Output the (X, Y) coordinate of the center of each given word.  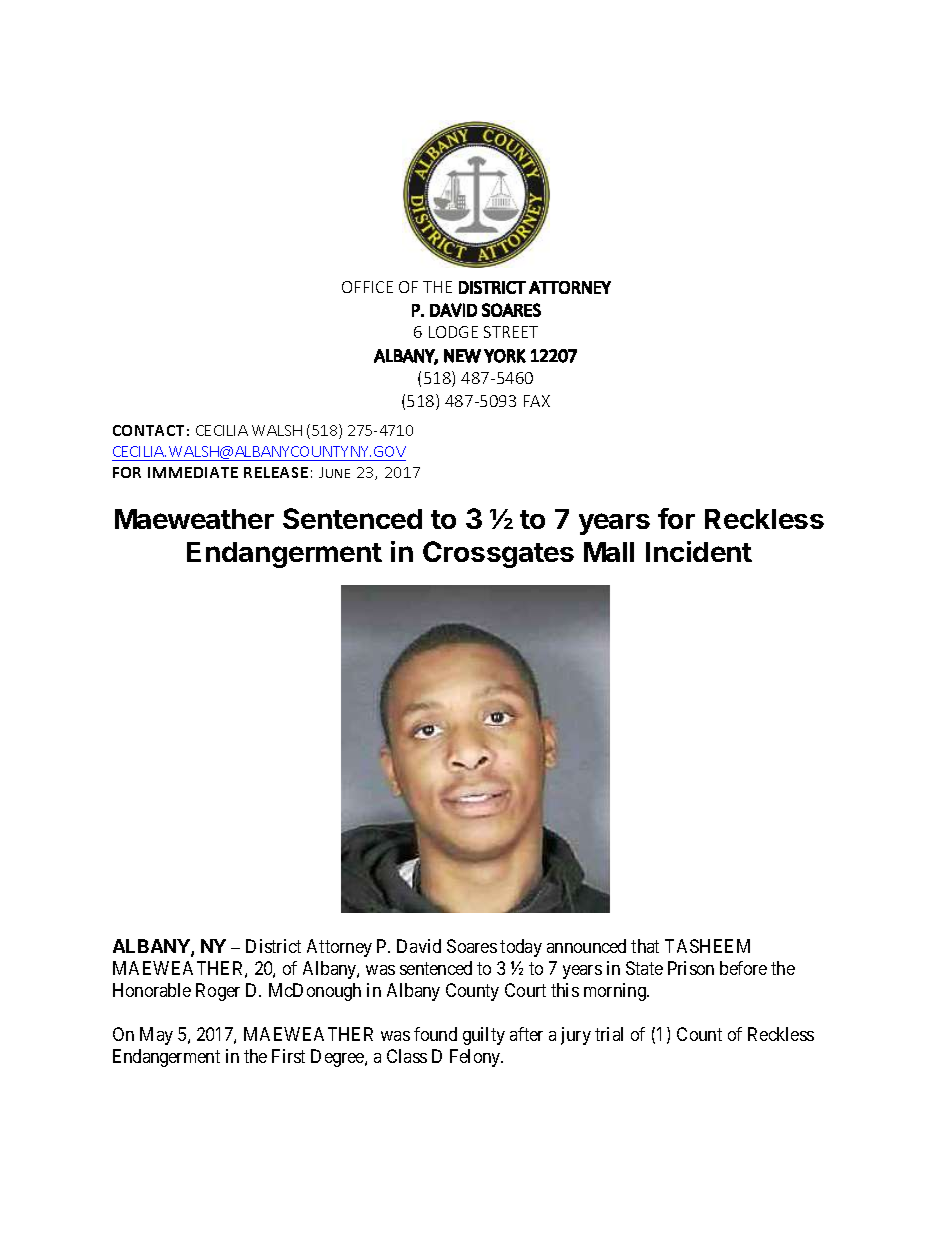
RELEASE (276, 472)
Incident (699, 551)
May (156, 1036)
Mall (609, 552)
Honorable (152, 990)
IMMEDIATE (193, 472)
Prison (691, 968)
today (521, 948)
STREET (511, 332)
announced (586, 946)
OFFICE (367, 287)
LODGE (453, 332)
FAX (537, 401)
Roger (218, 992)
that (645, 946)
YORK (505, 356)
